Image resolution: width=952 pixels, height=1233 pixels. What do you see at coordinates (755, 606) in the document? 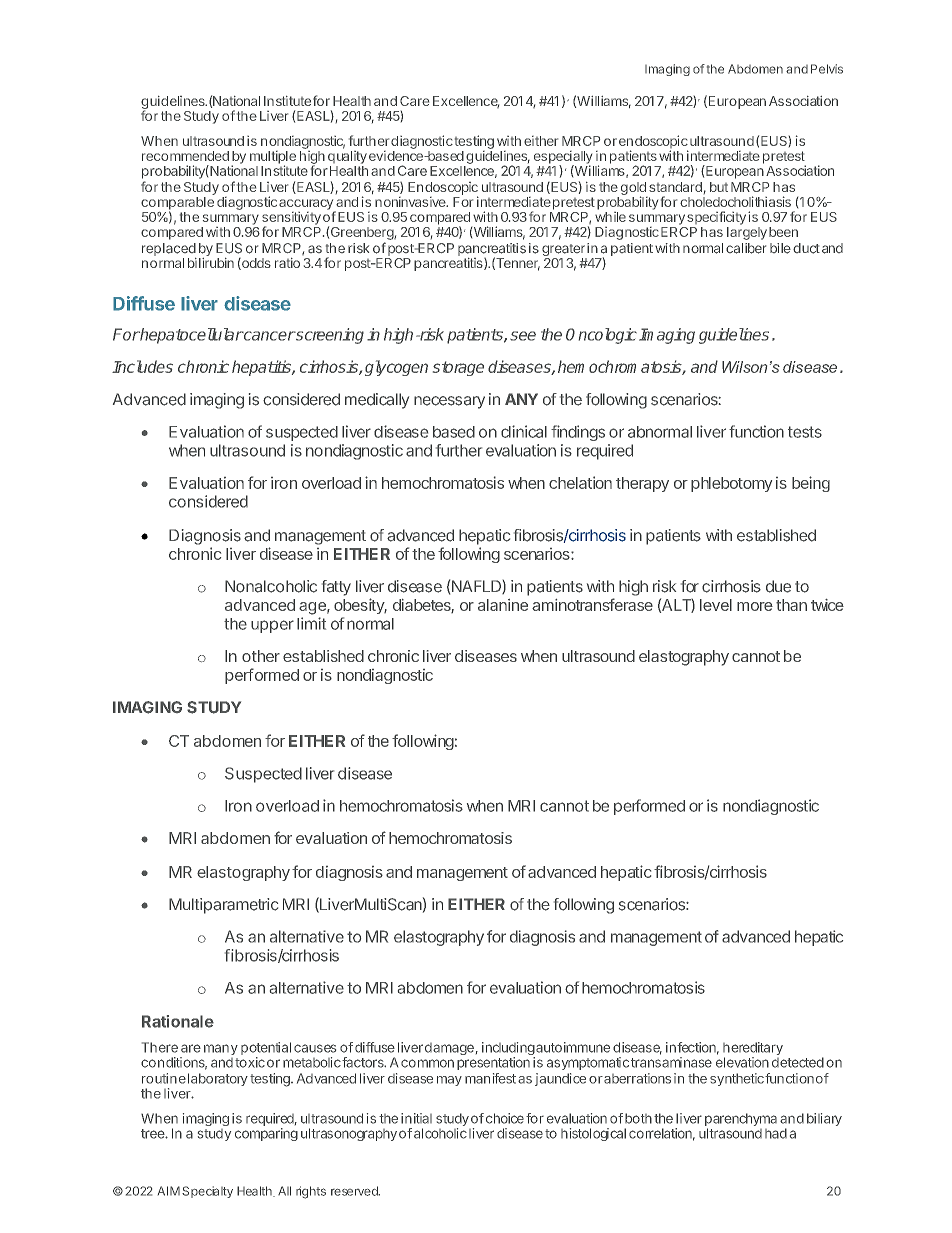
I see `more` at bounding box center [755, 606].
